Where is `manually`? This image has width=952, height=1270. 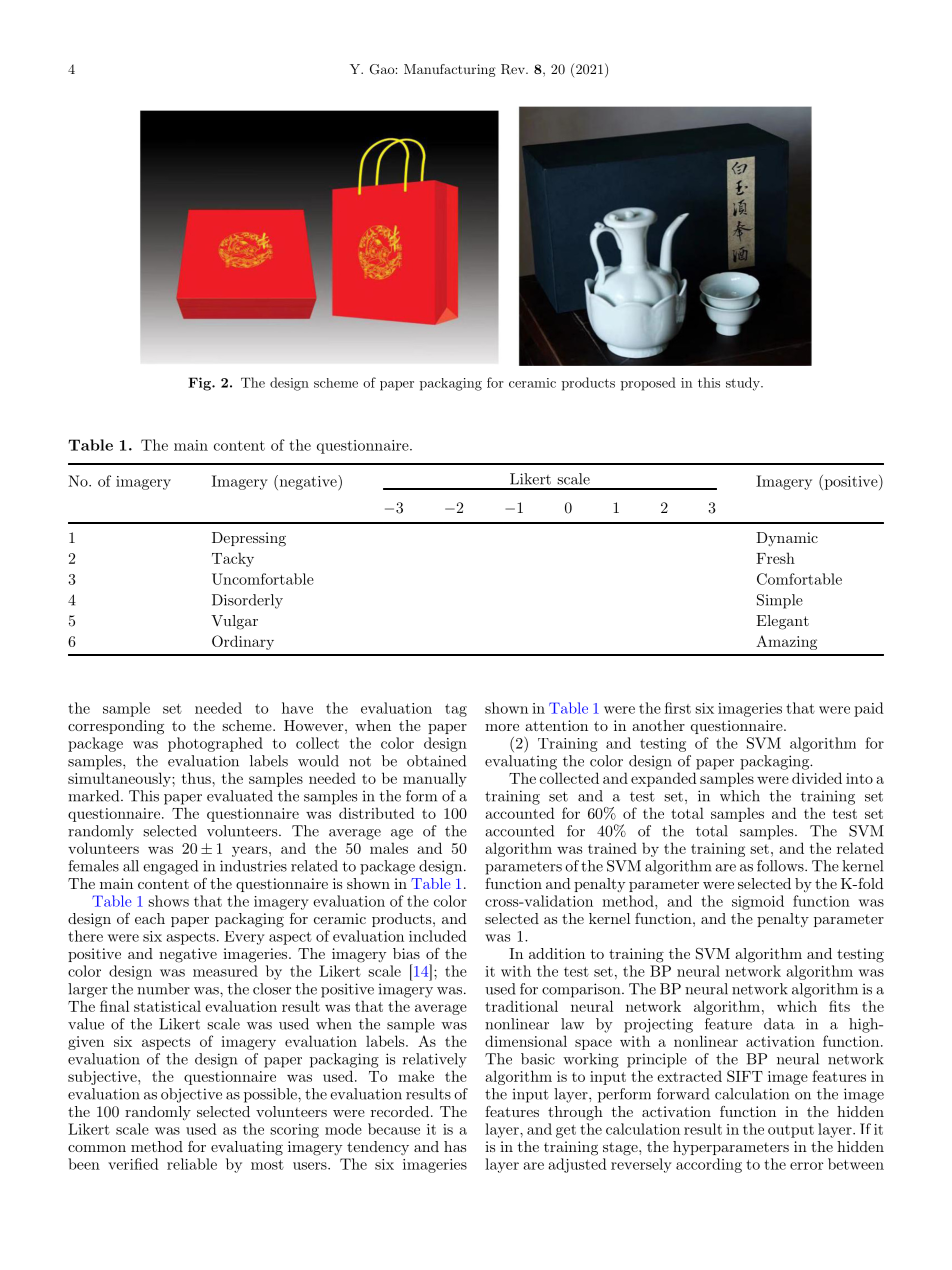
manually is located at coordinates (435, 779).
